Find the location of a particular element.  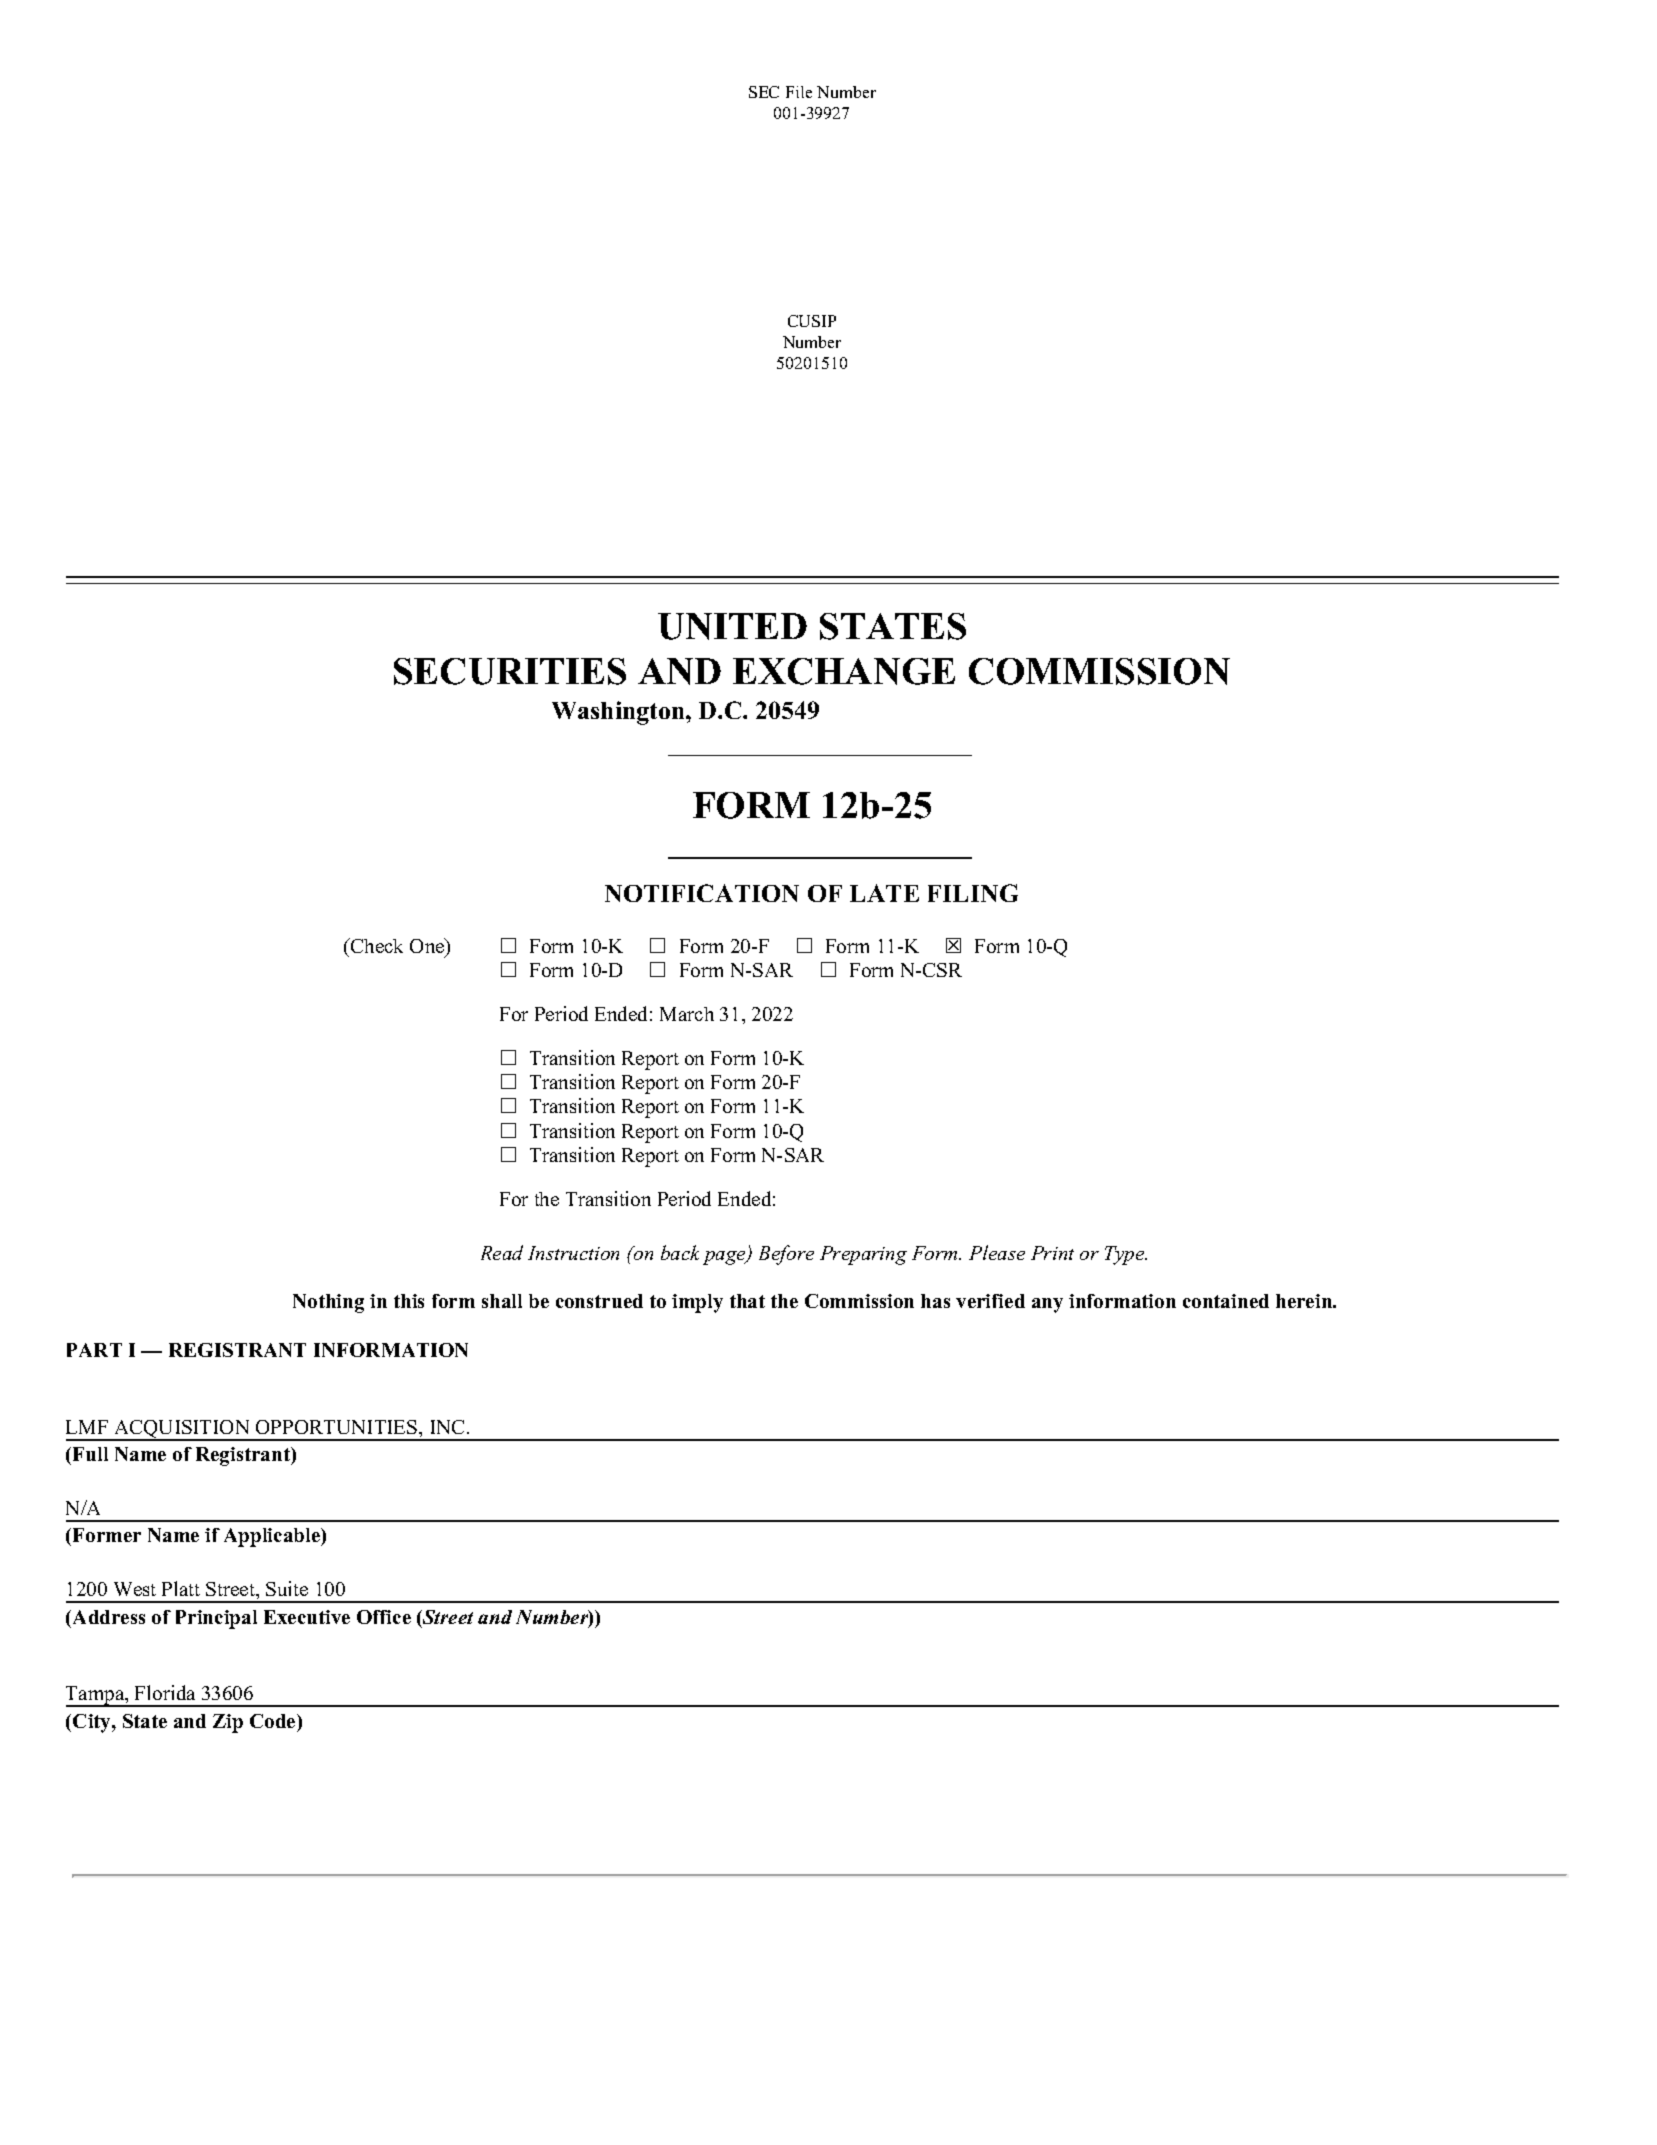

Zip is located at coordinates (228, 1723).
